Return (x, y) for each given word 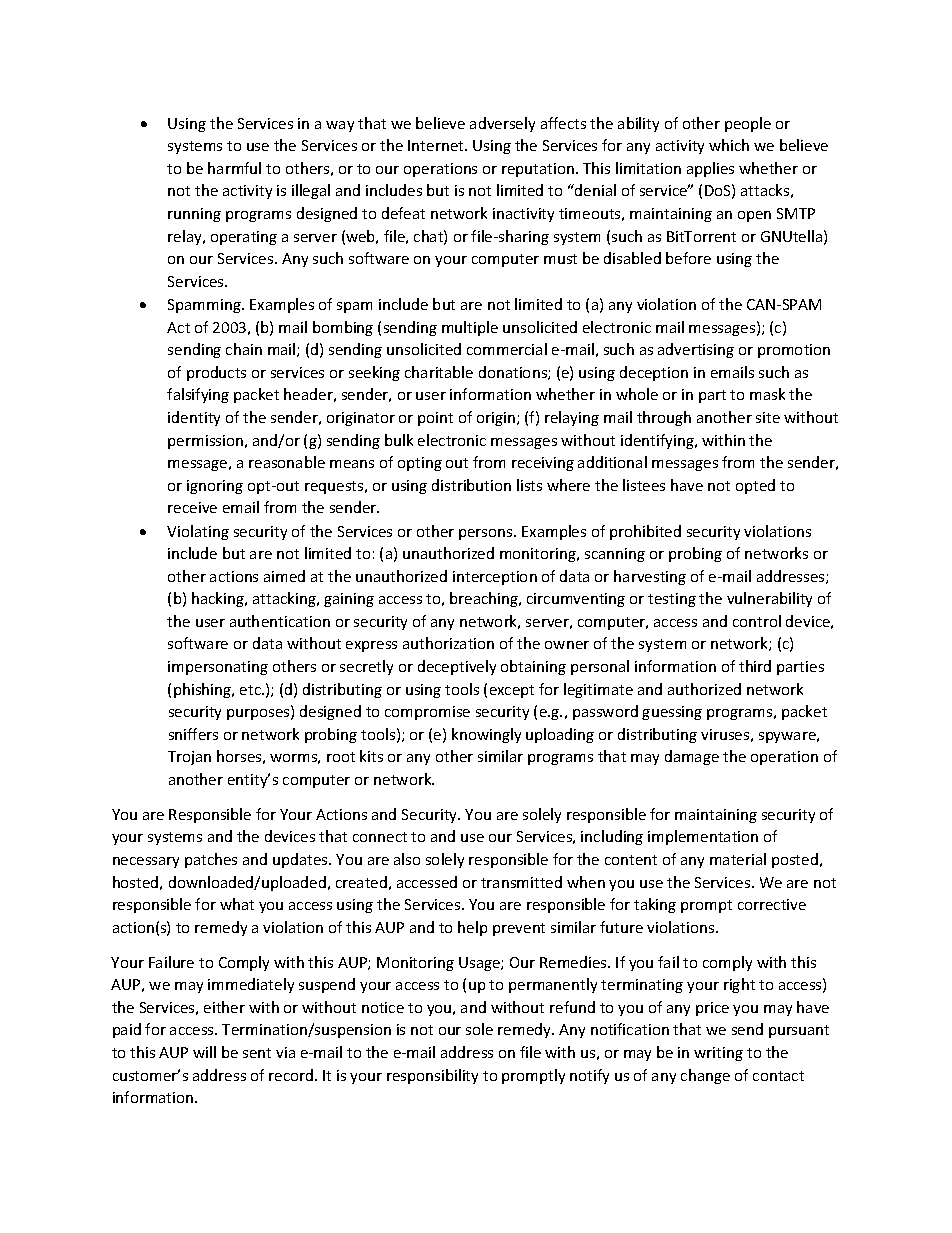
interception (495, 578)
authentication (280, 621)
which (729, 145)
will (204, 1052)
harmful (234, 168)
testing (672, 600)
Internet (437, 145)
